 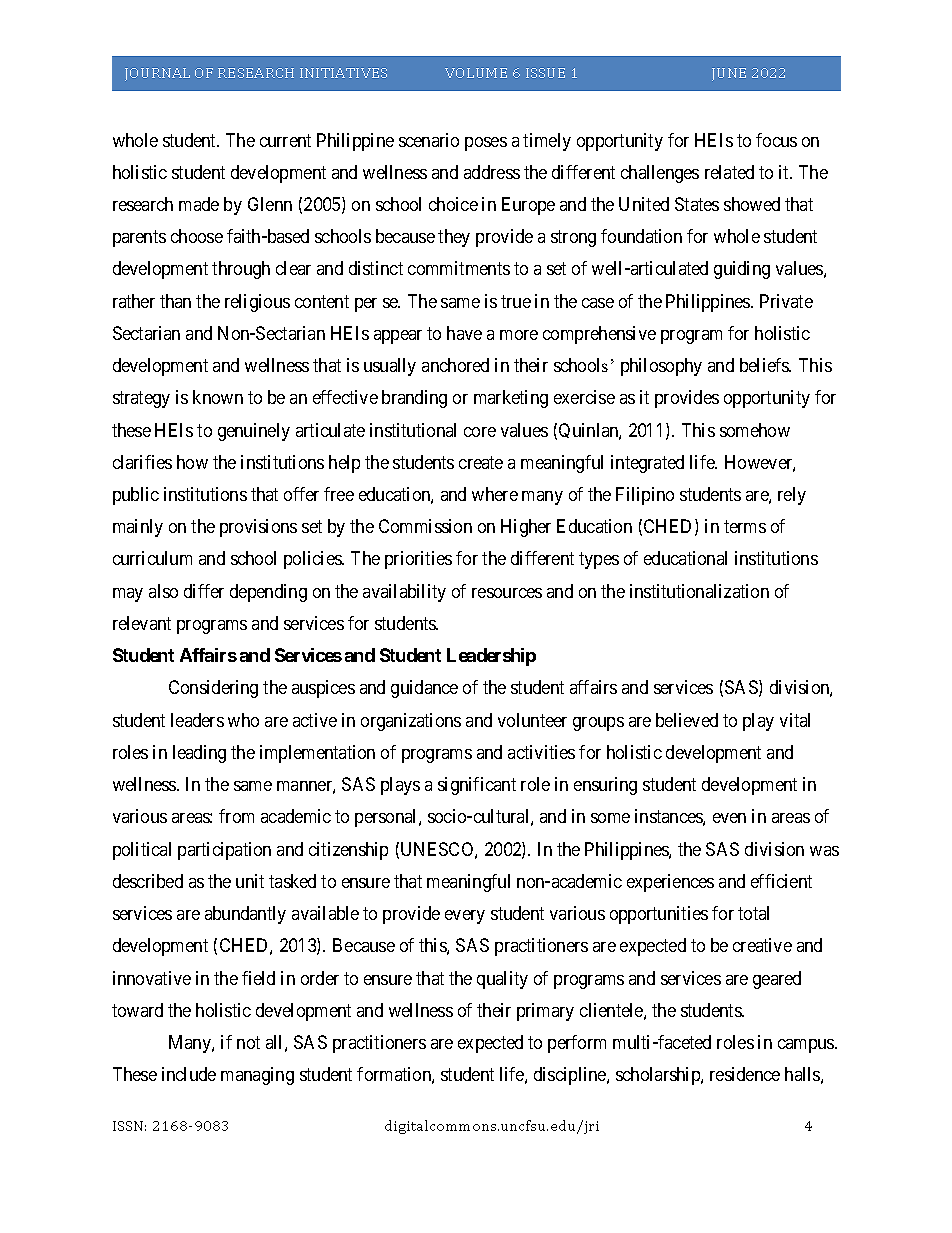 I want to click on beliefs, so click(x=765, y=365).
